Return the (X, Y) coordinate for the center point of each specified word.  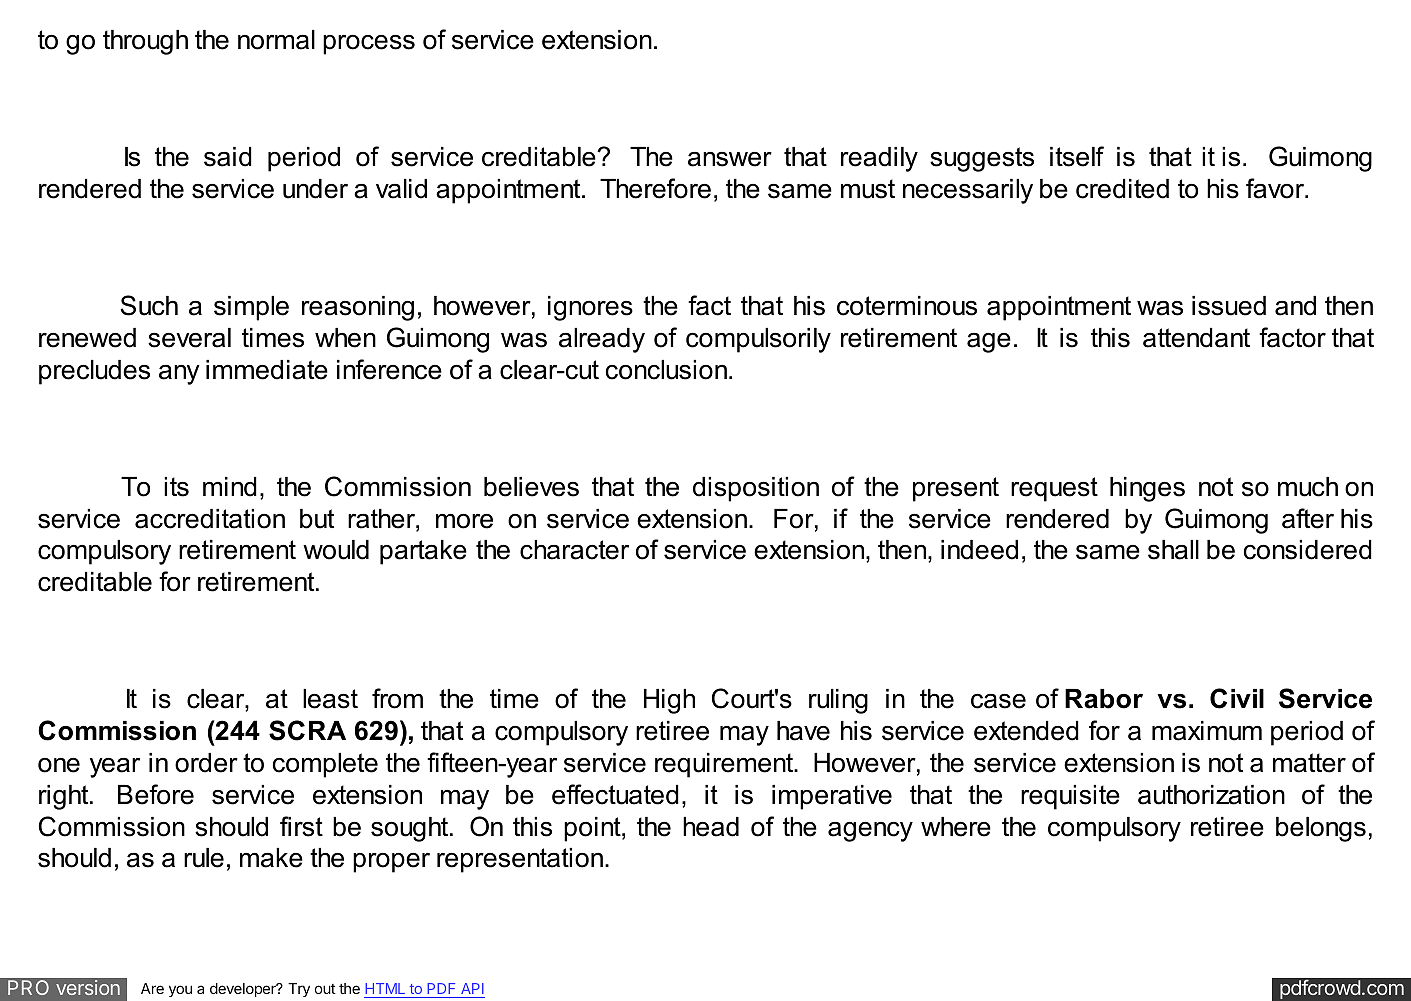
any (179, 375)
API (472, 988)
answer (730, 159)
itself (1077, 156)
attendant (1196, 338)
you (180, 991)
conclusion (666, 370)
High (669, 701)
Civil (1237, 698)
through (145, 42)
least (330, 699)
